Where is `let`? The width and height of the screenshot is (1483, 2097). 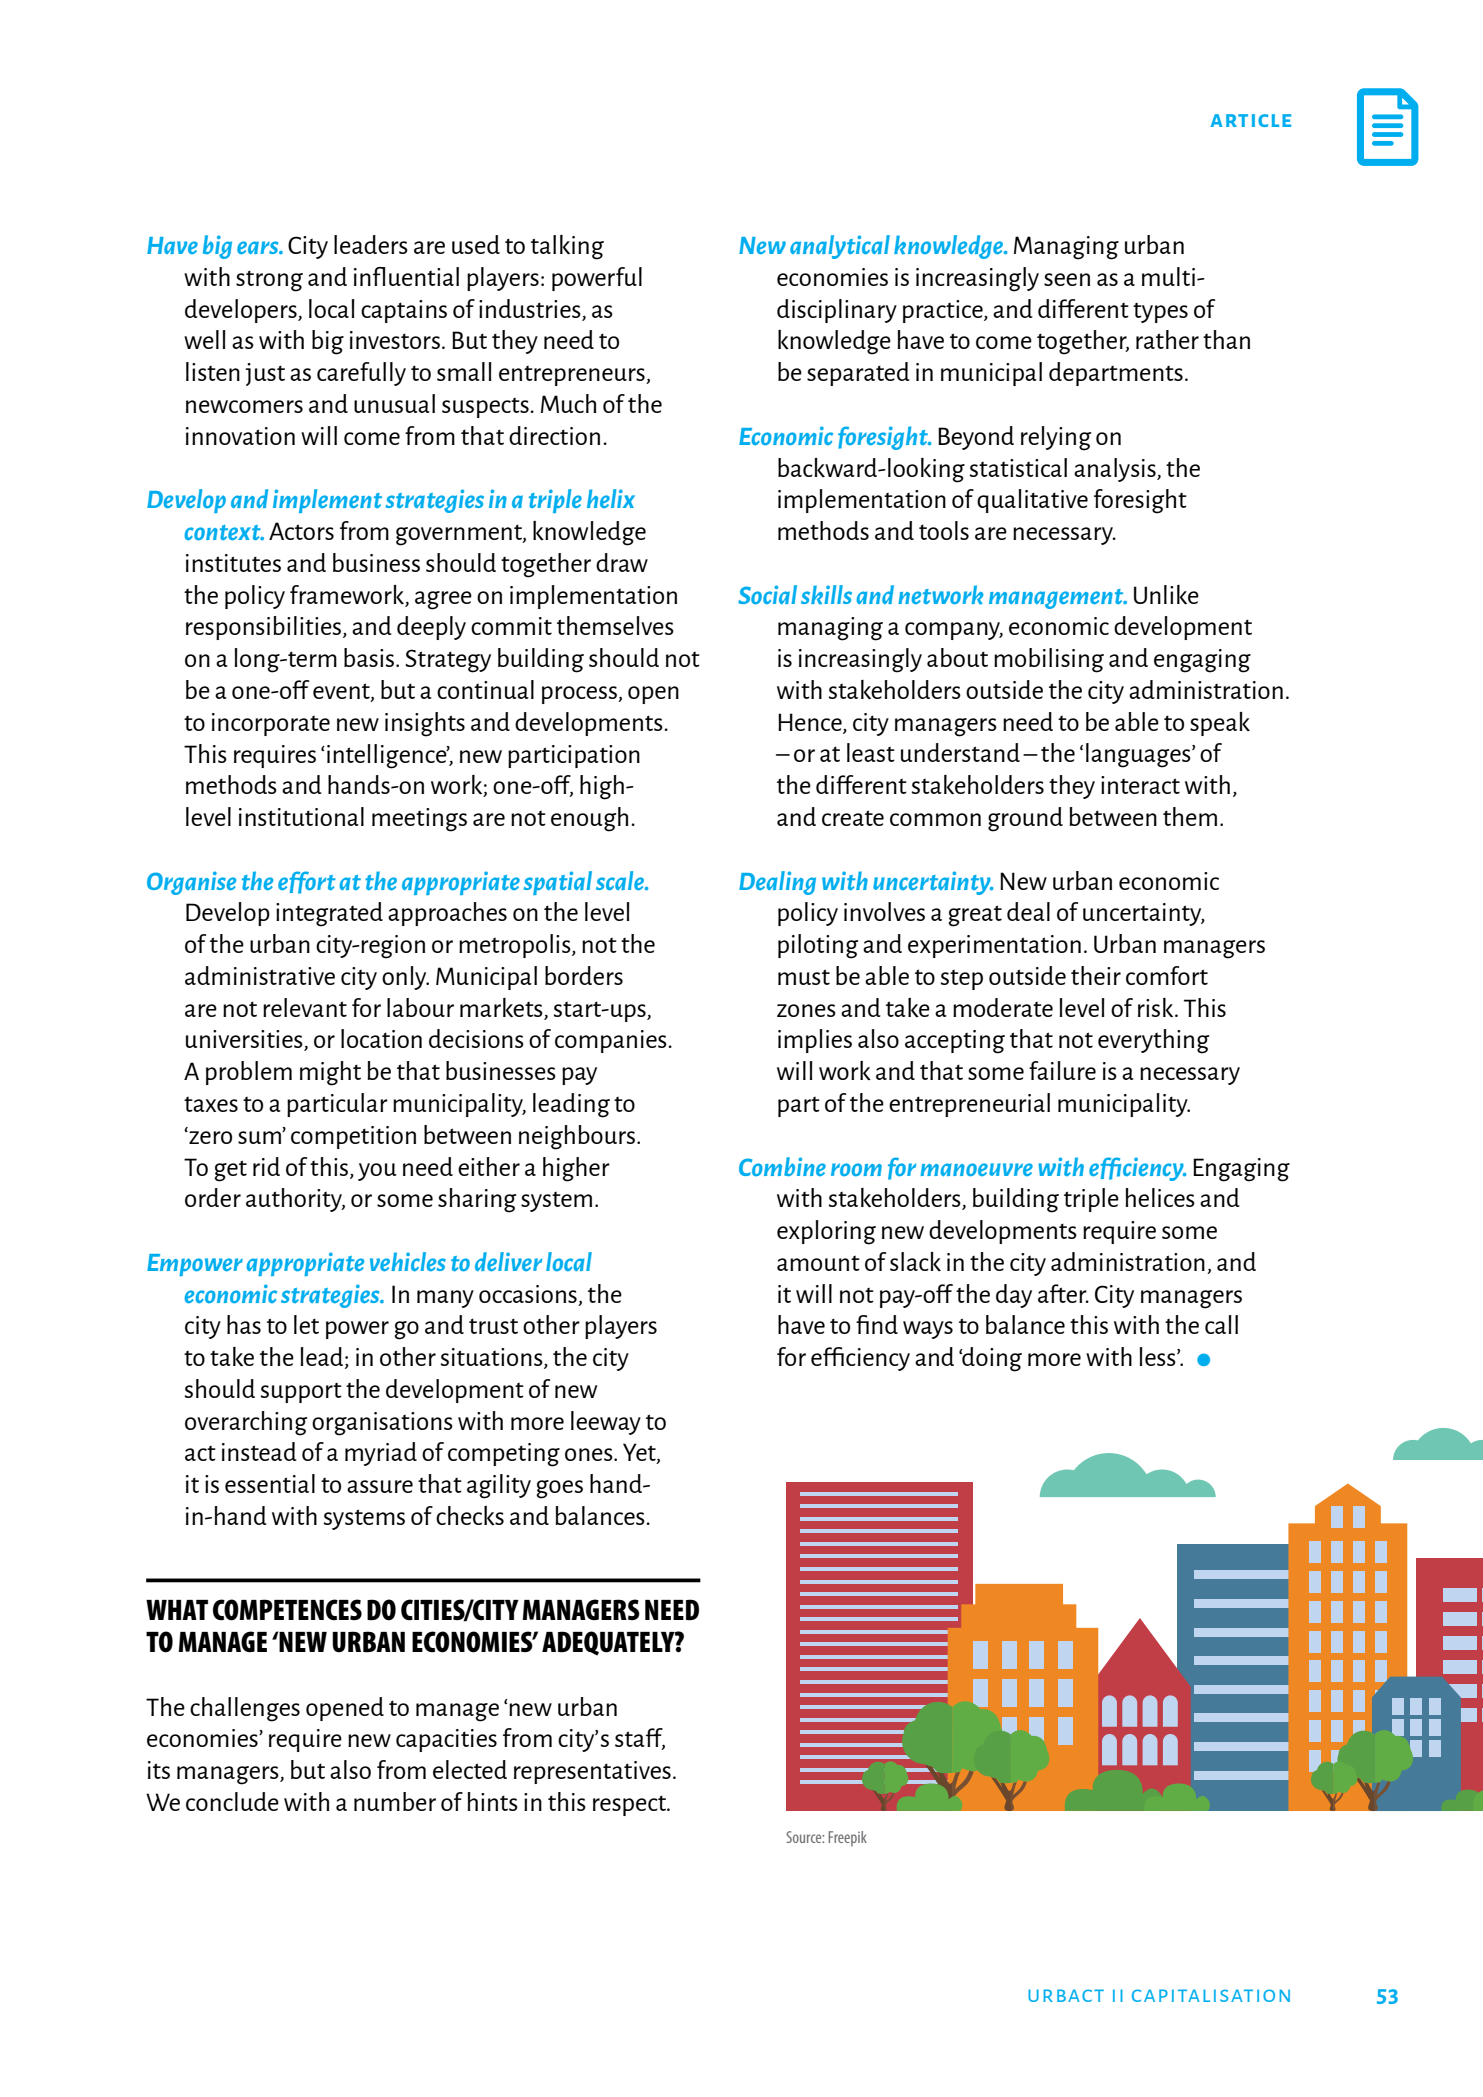 let is located at coordinates (306, 1324).
